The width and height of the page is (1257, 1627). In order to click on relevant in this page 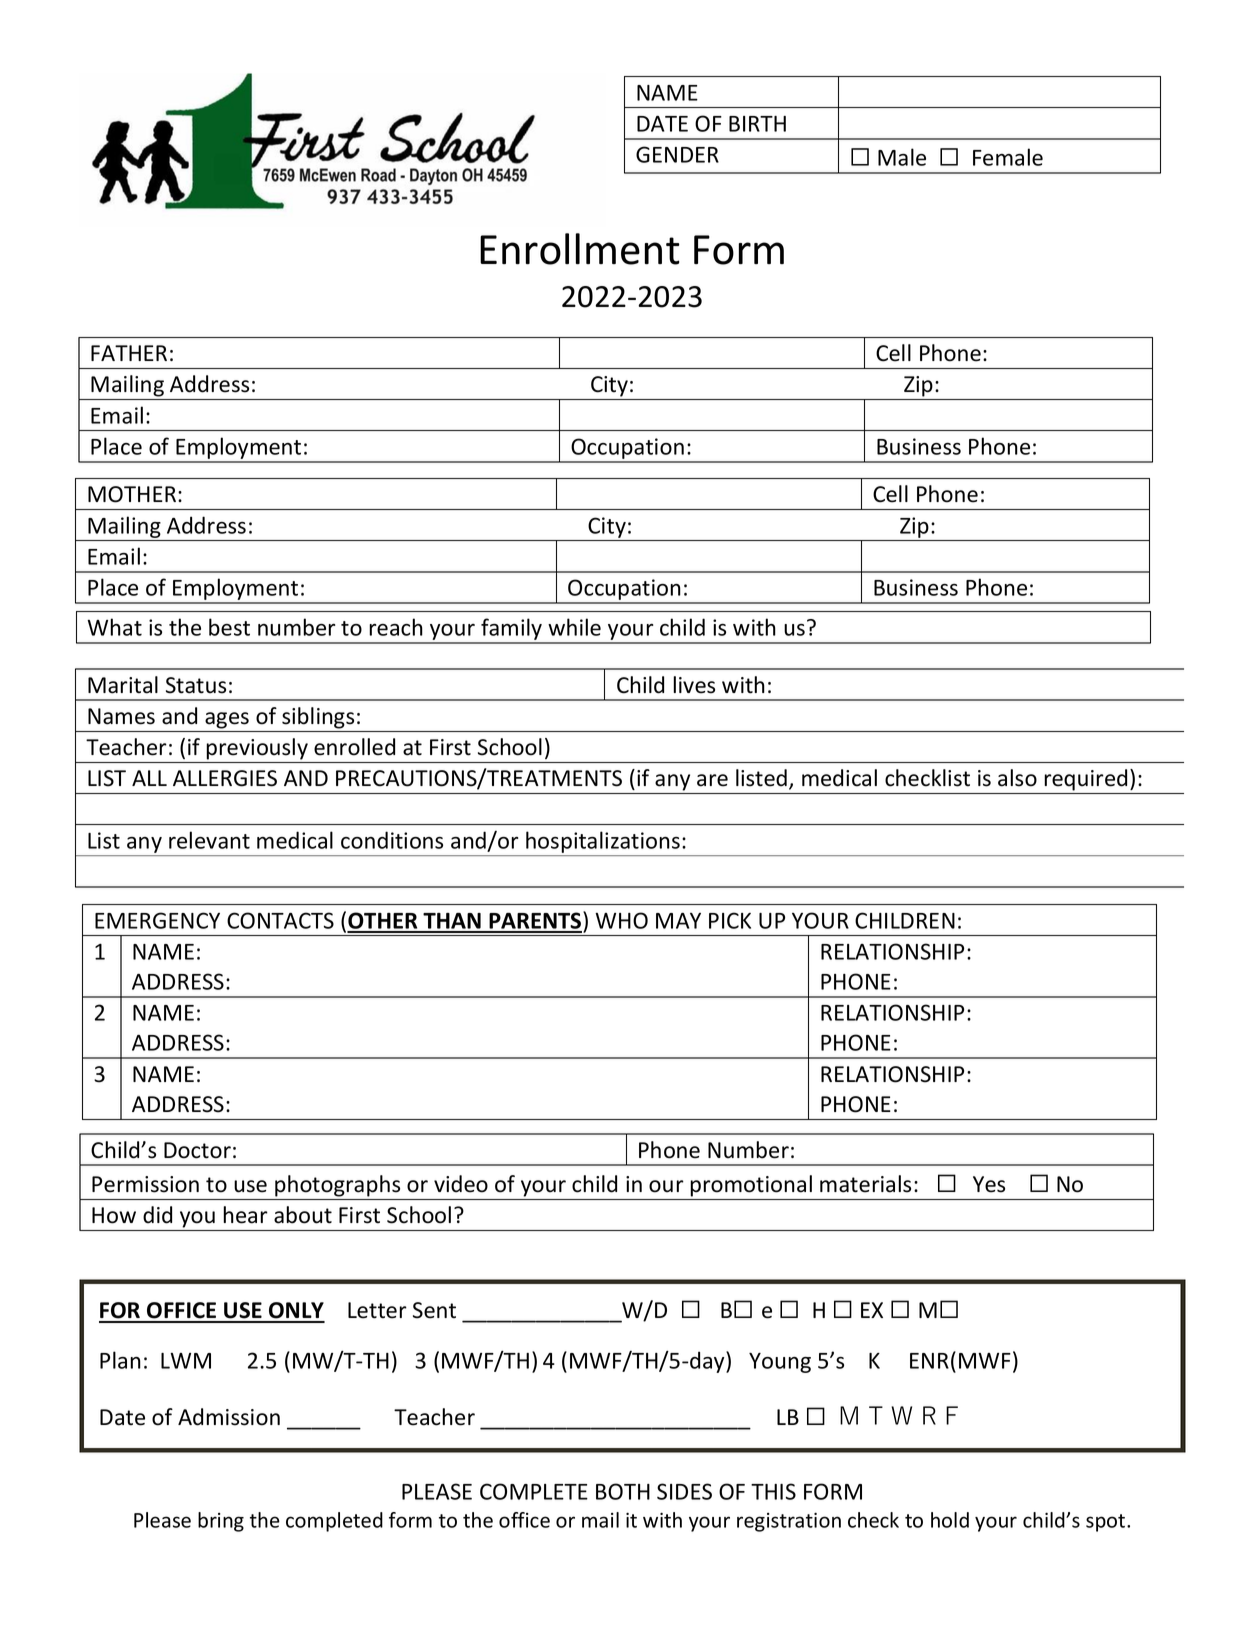, I will do `click(209, 840)`.
